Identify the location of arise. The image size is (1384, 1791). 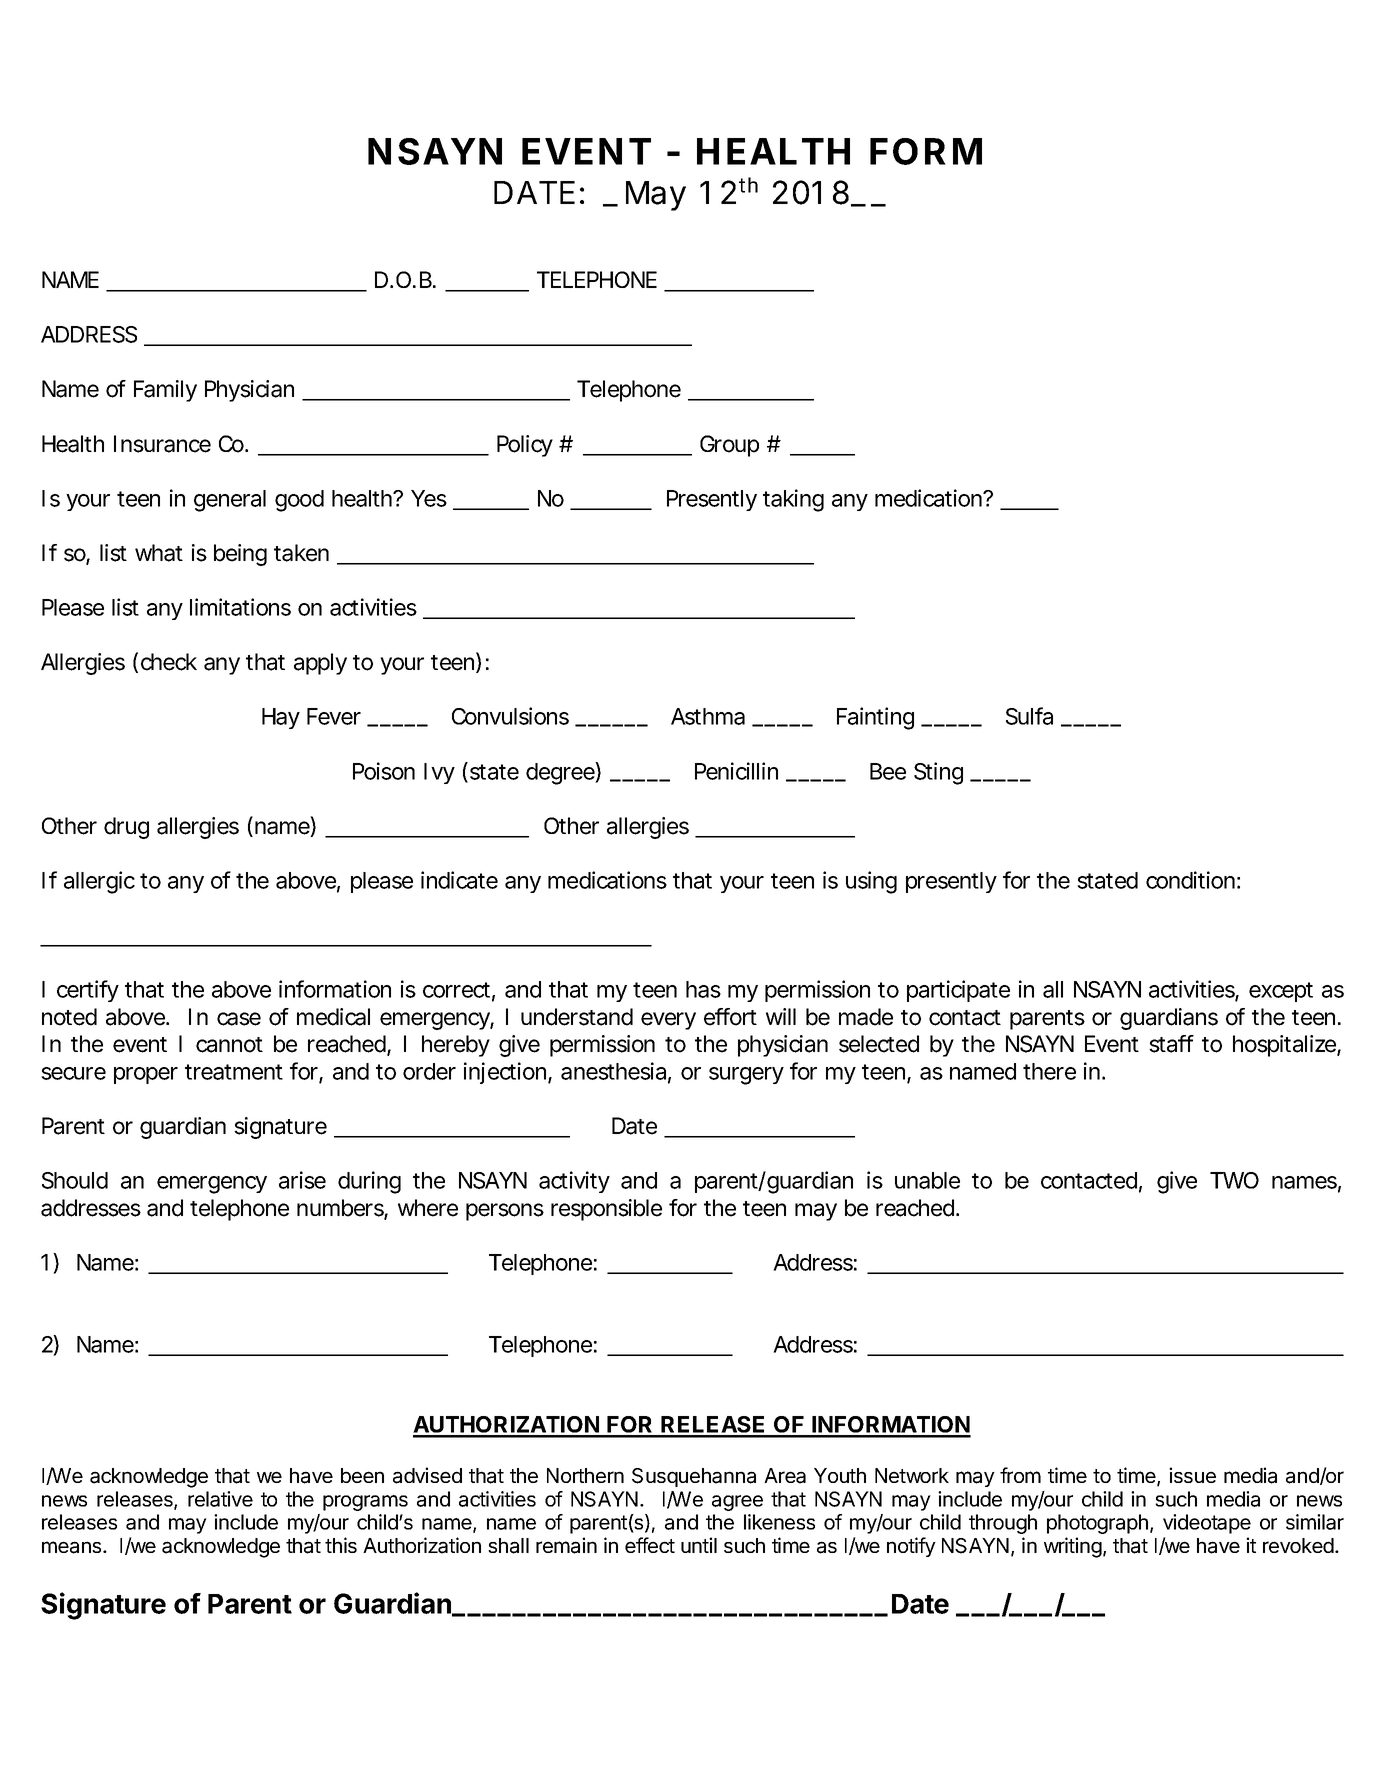
(302, 1180).
